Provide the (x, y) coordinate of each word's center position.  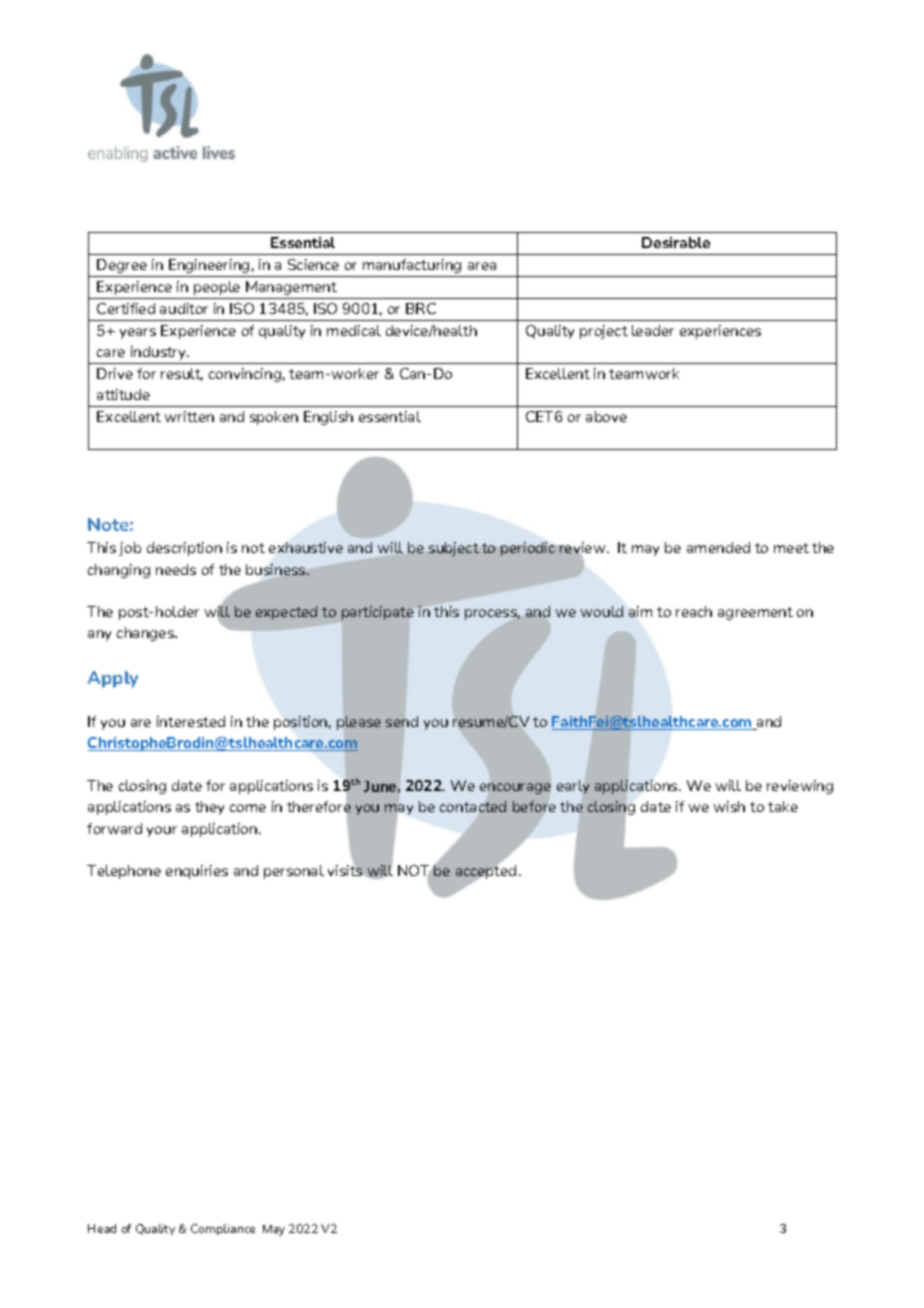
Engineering (209, 266)
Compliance (223, 1229)
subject (454, 549)
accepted (486, 872)
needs (176, 569)
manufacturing (412, 266)
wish (729, 806)
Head (102, 1228)
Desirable (676, 242)
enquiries (197, 872)
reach (694, 611)
